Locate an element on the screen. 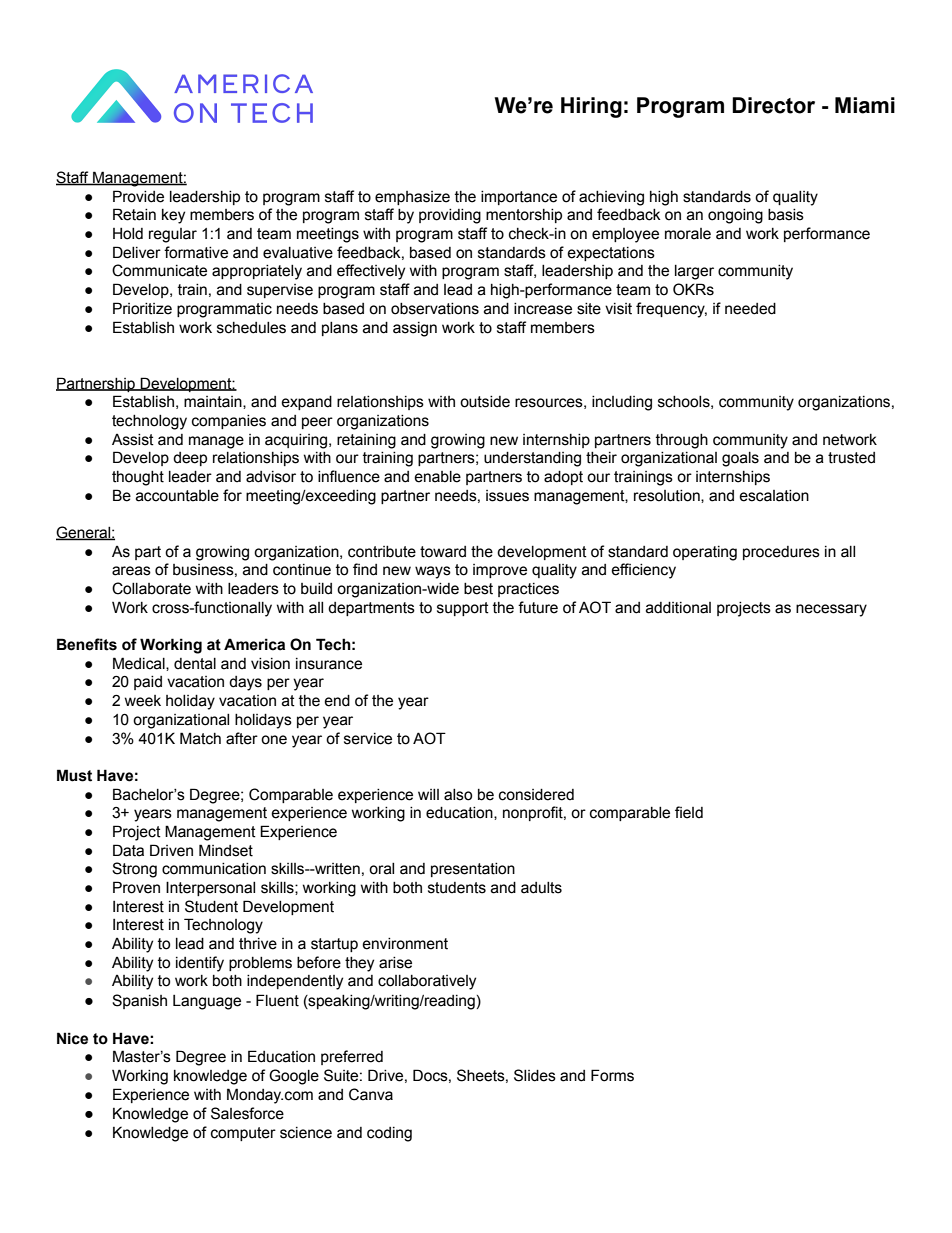 The width and height of the screenshot is (952, 1233). importance is located at coordinates (519, 198).
